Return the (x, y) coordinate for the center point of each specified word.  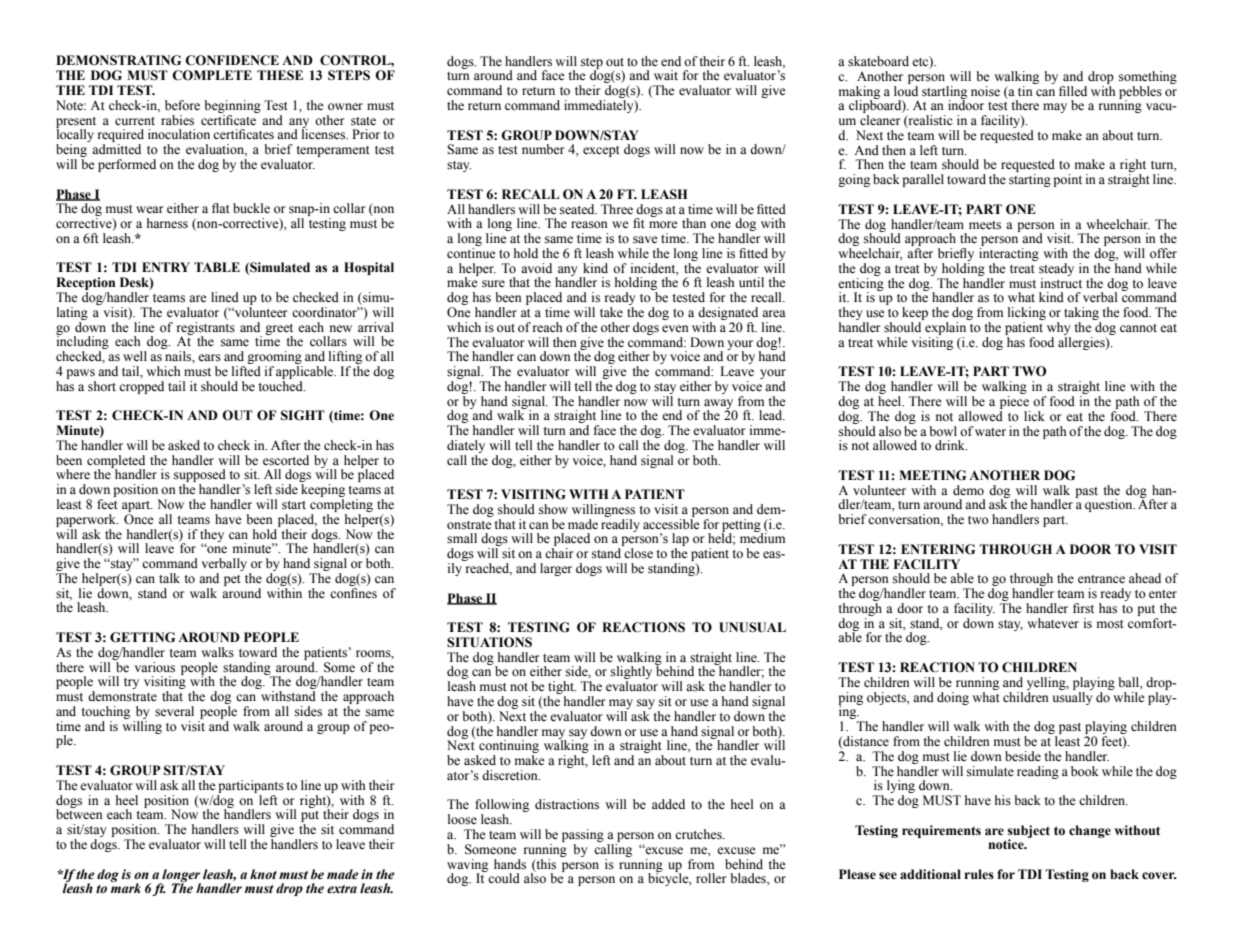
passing (583, 837)
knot (263, 874)
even (675, 328)
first (1083, 608)
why (1059, 330)
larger (556, 569)
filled (1073, 91)
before (182, 105)
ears (209, 357)
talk (169, 578)
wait (666, 75)
